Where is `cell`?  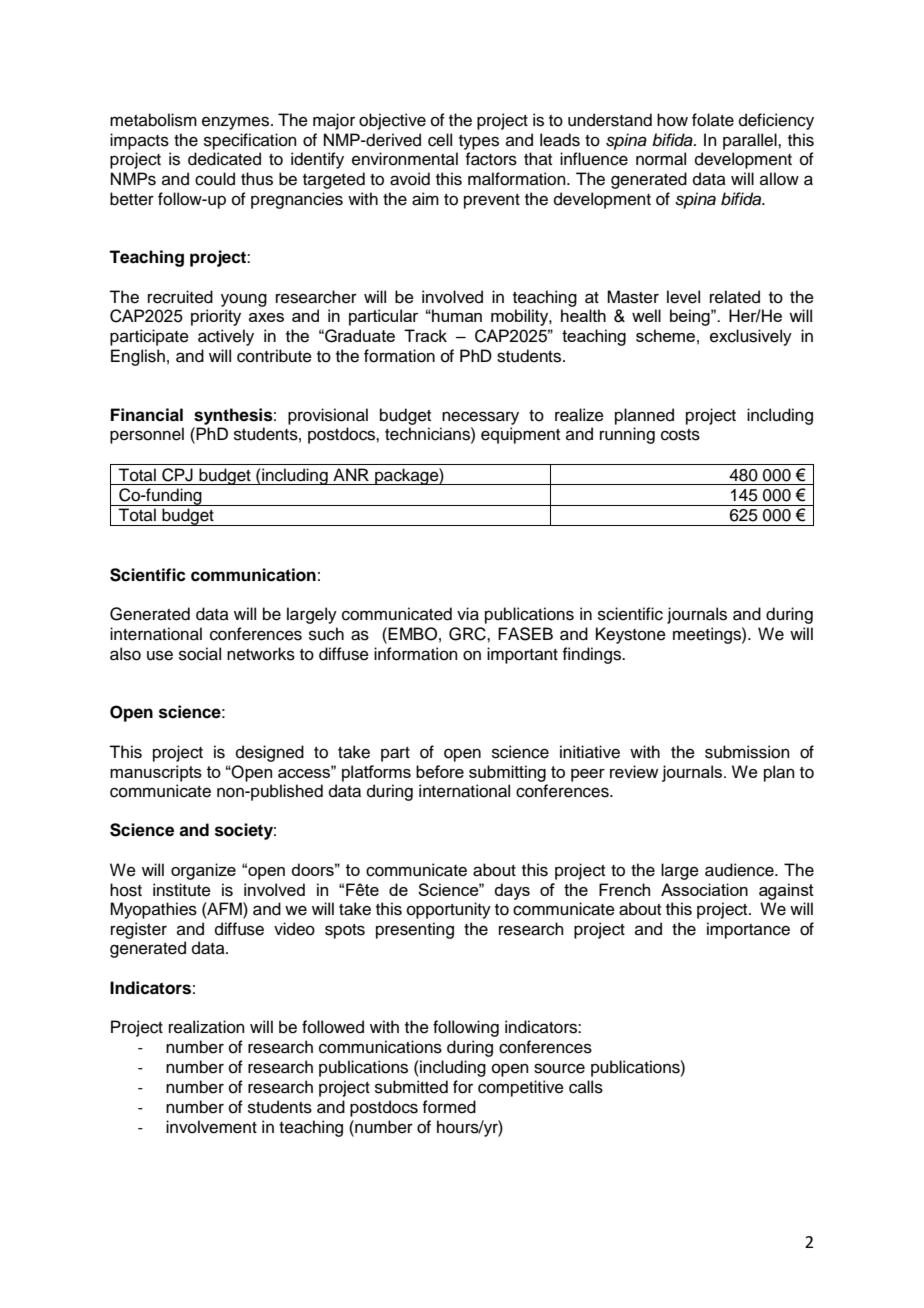 cell is located at coordinates (440, 140).
